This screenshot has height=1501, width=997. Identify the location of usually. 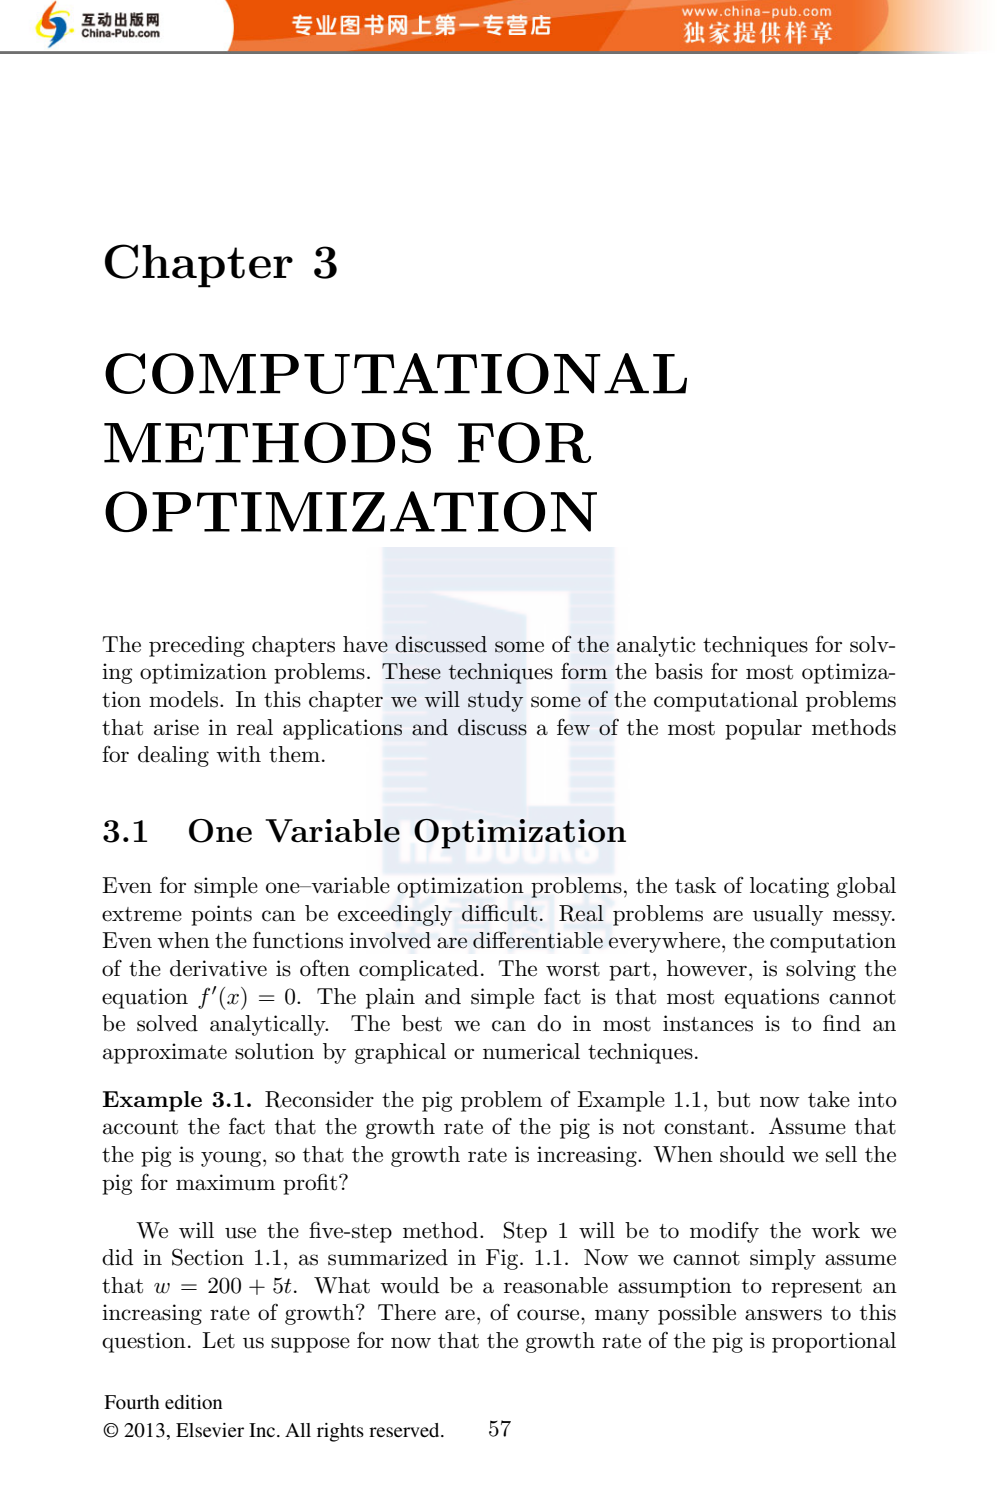
(788, 915).
